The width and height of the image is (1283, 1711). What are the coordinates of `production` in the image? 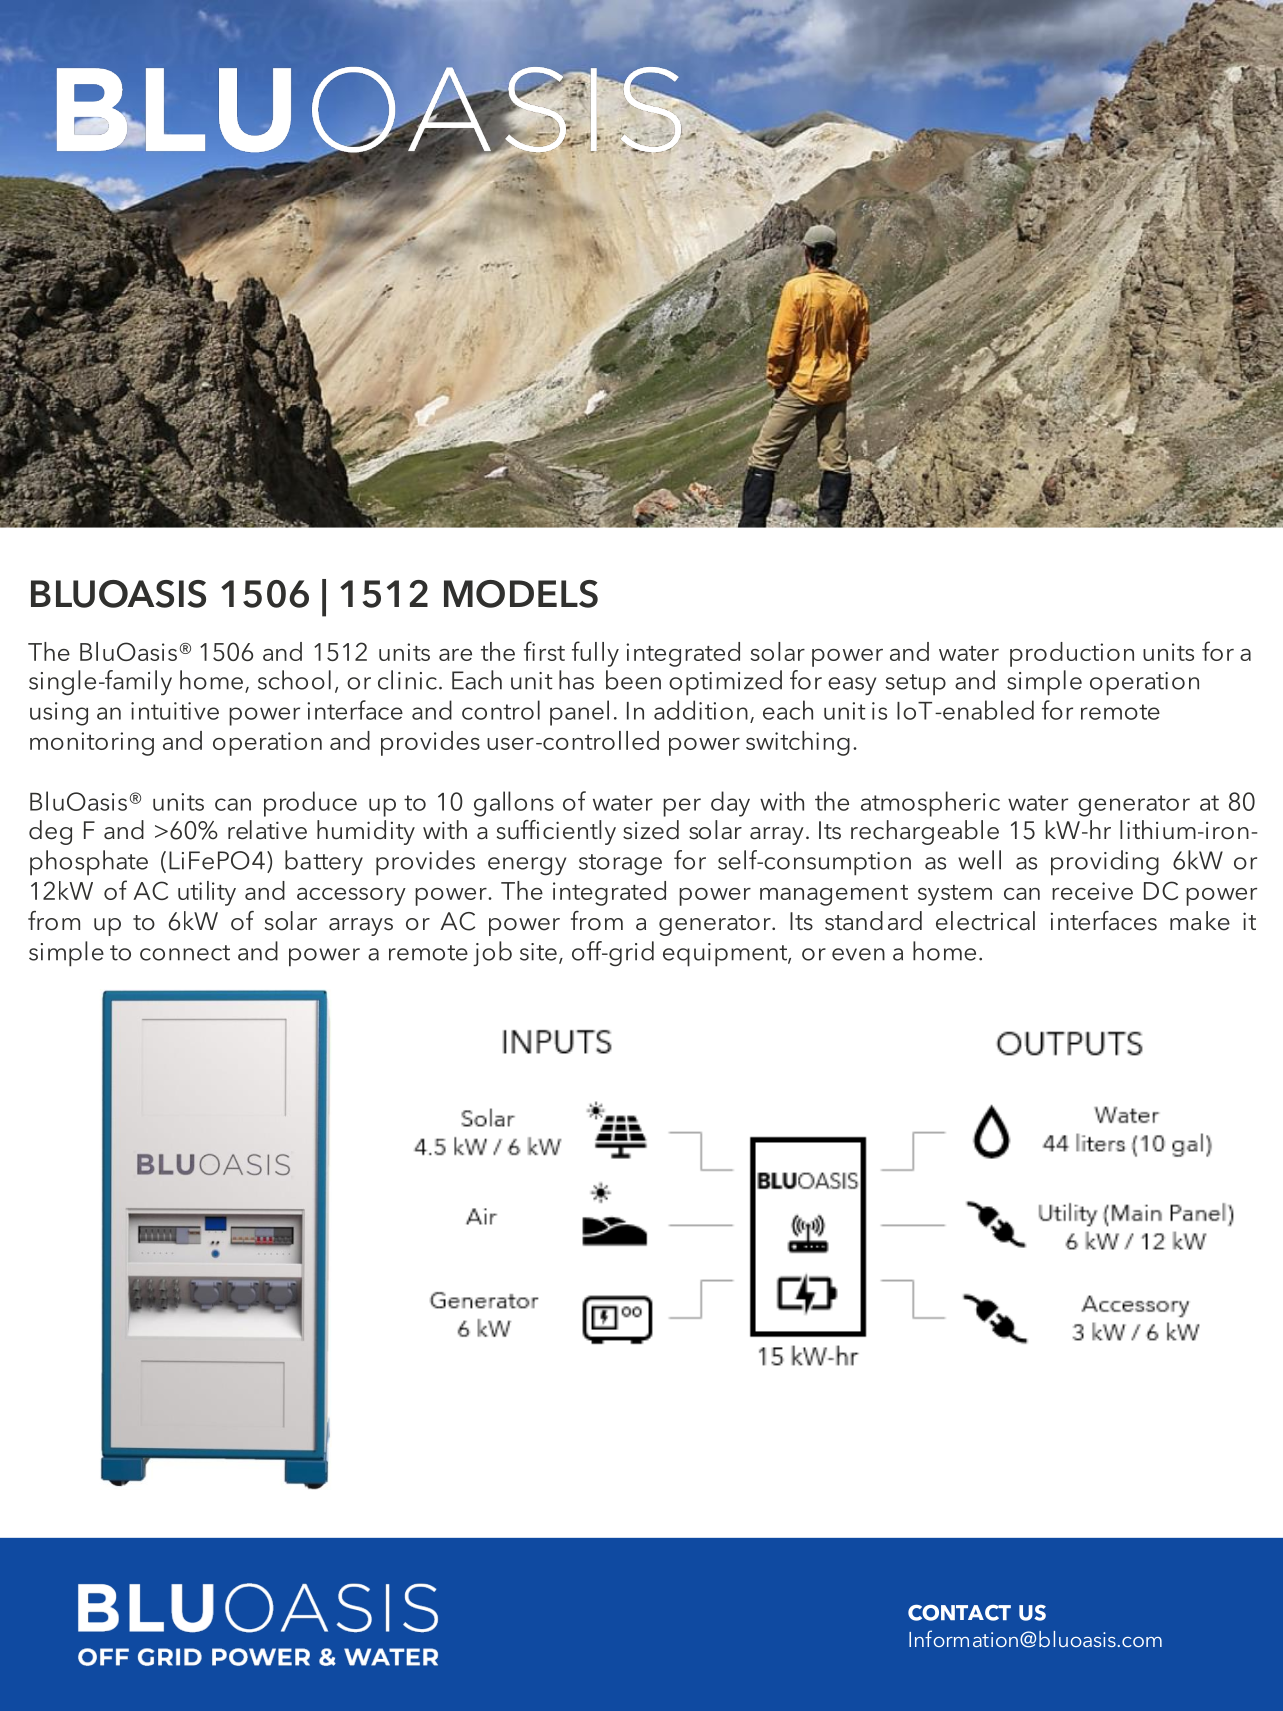 It's located at (1072, 654).
